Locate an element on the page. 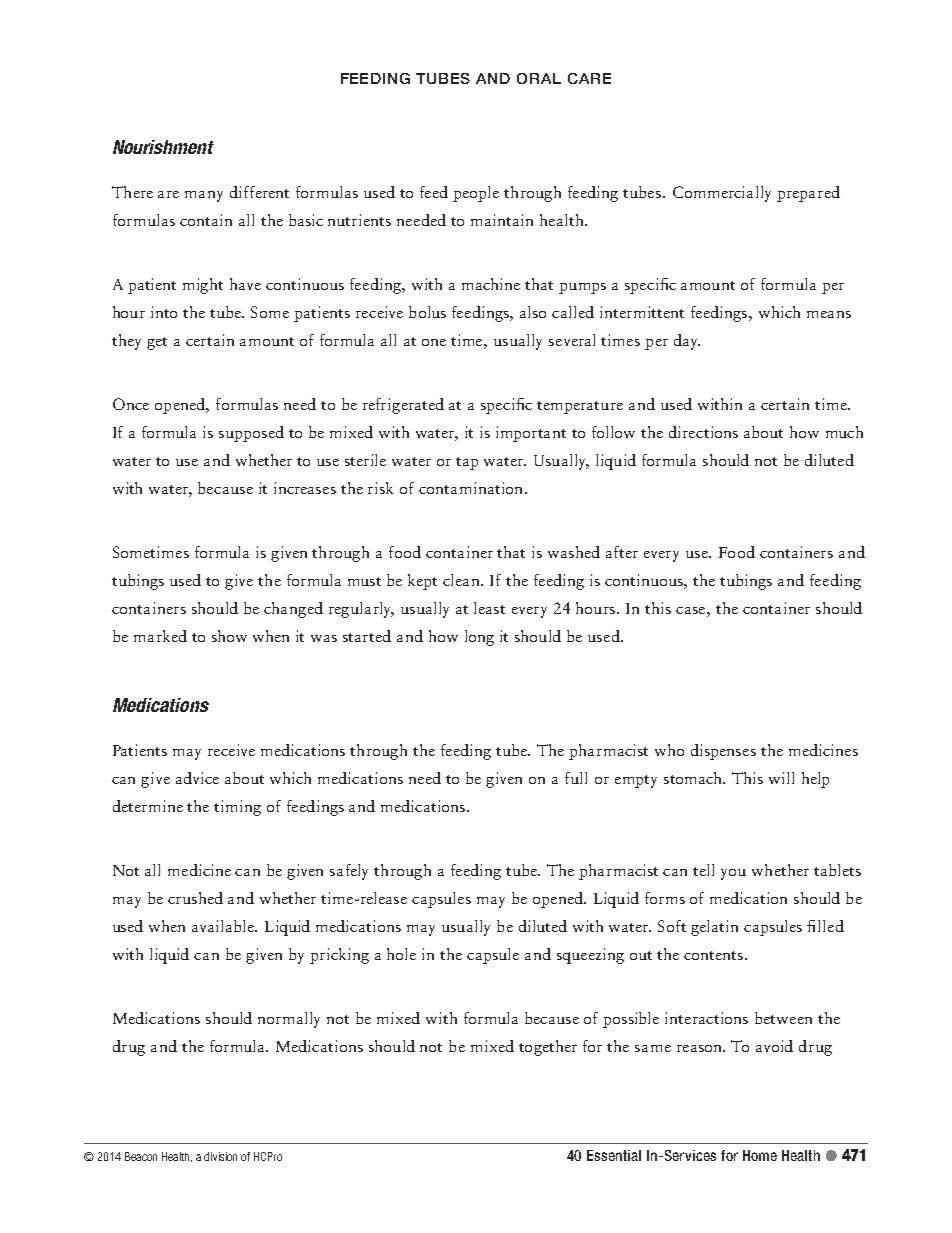  you is located at coordinates (733, 874).
